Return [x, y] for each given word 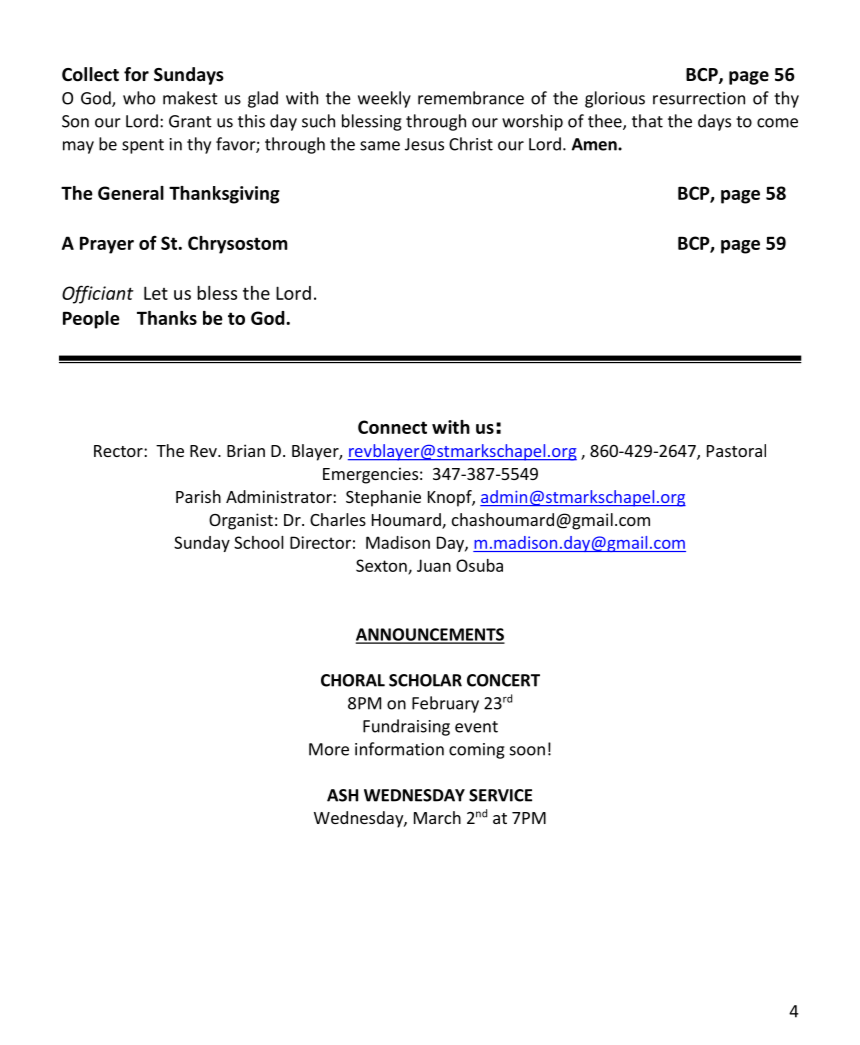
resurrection [699, 98]
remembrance [471, 98]
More [329, 749]
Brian [246, 450]
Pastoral [736, 450]
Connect [392, 427]
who [139, 98]
